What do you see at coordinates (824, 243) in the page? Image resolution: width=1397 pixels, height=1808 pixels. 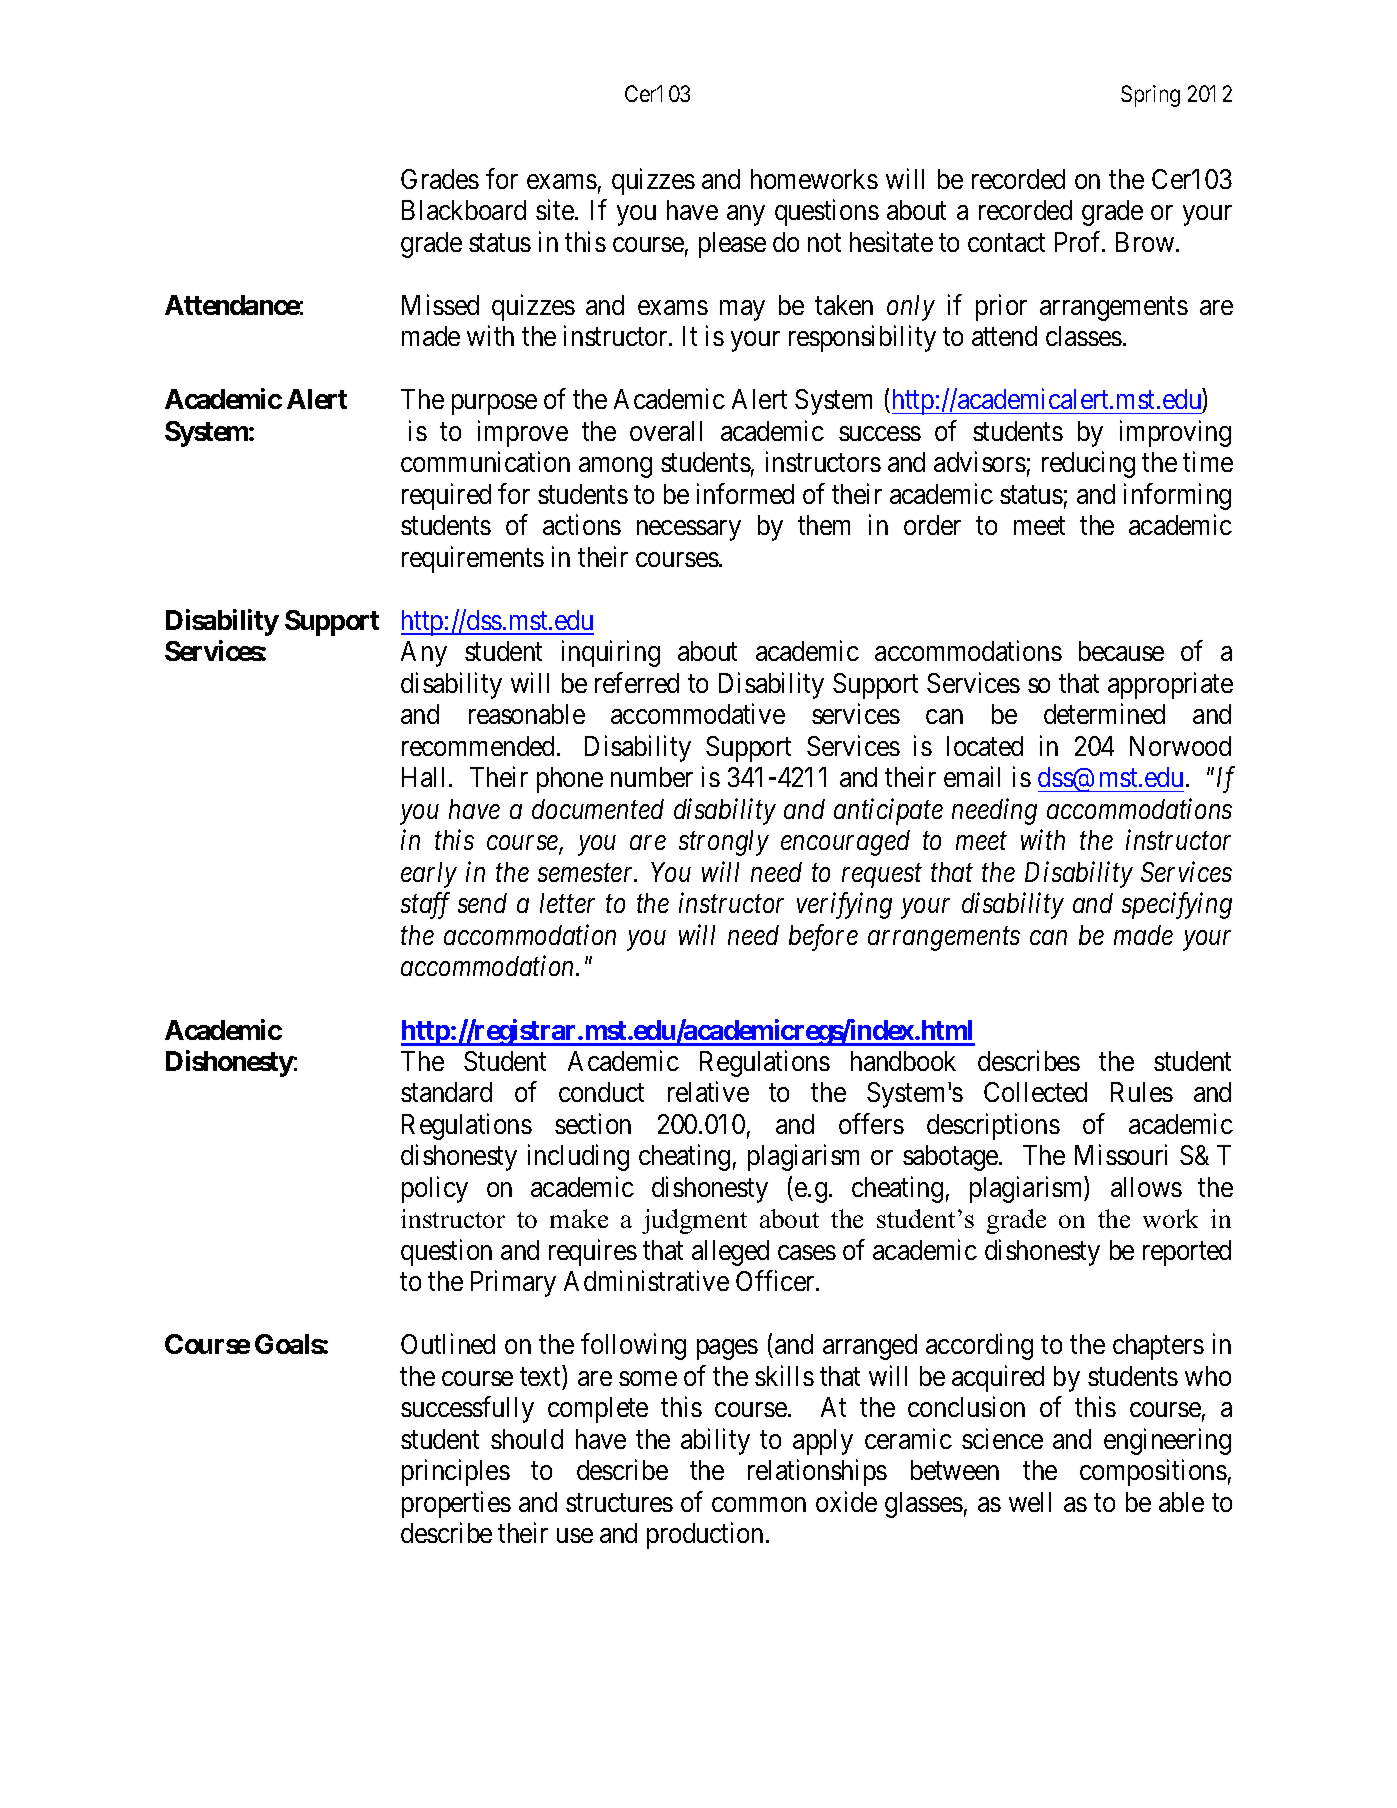 I see `not` at bounding box center [824, 243].
